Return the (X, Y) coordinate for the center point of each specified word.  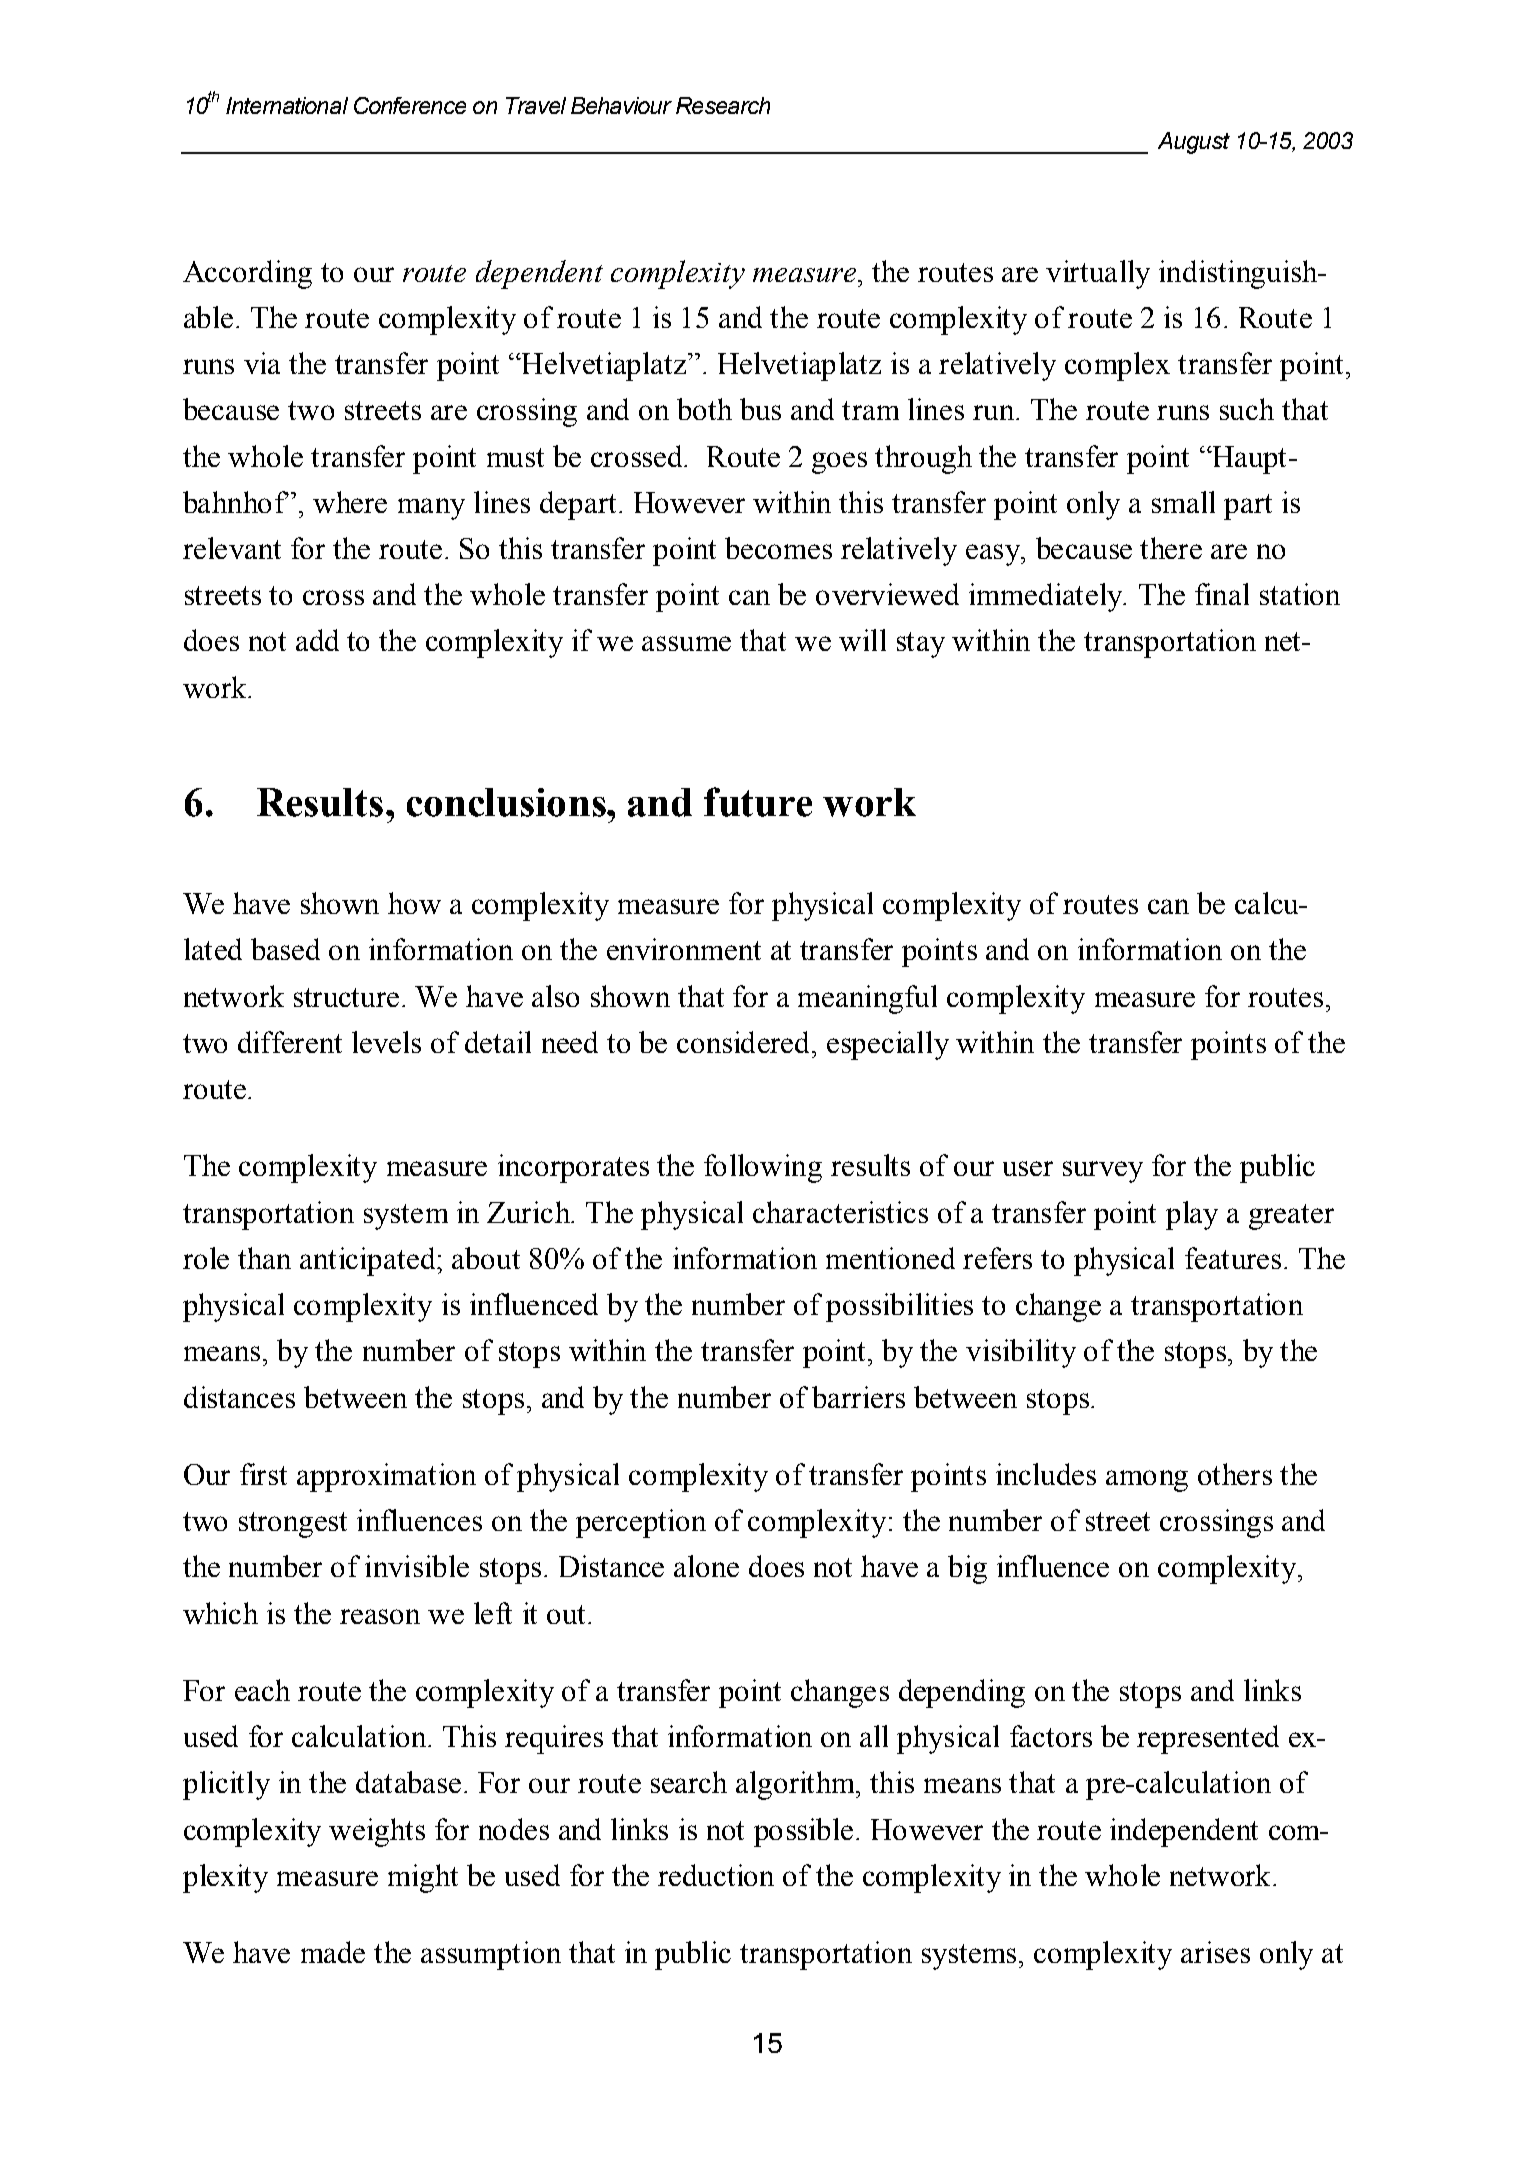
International (287, 105)
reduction (716, 1875)
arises (1215, 1952)
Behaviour (621, 105)
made (333, 1952)
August (1194, 143)
